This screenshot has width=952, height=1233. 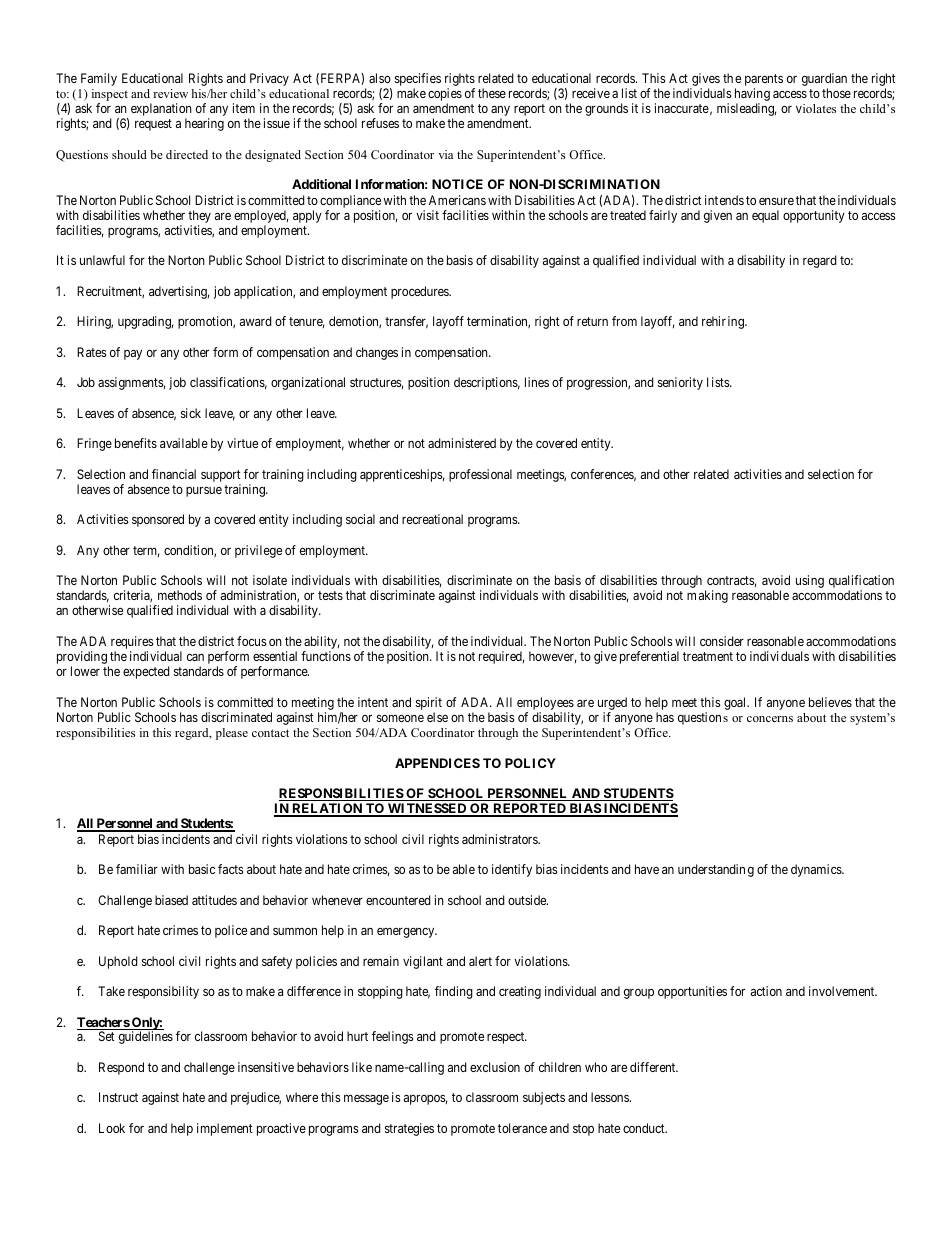 What do you see at coordinates (180, 595) in the screenshot?
I see `methods` at bounding box center [180, 595].
